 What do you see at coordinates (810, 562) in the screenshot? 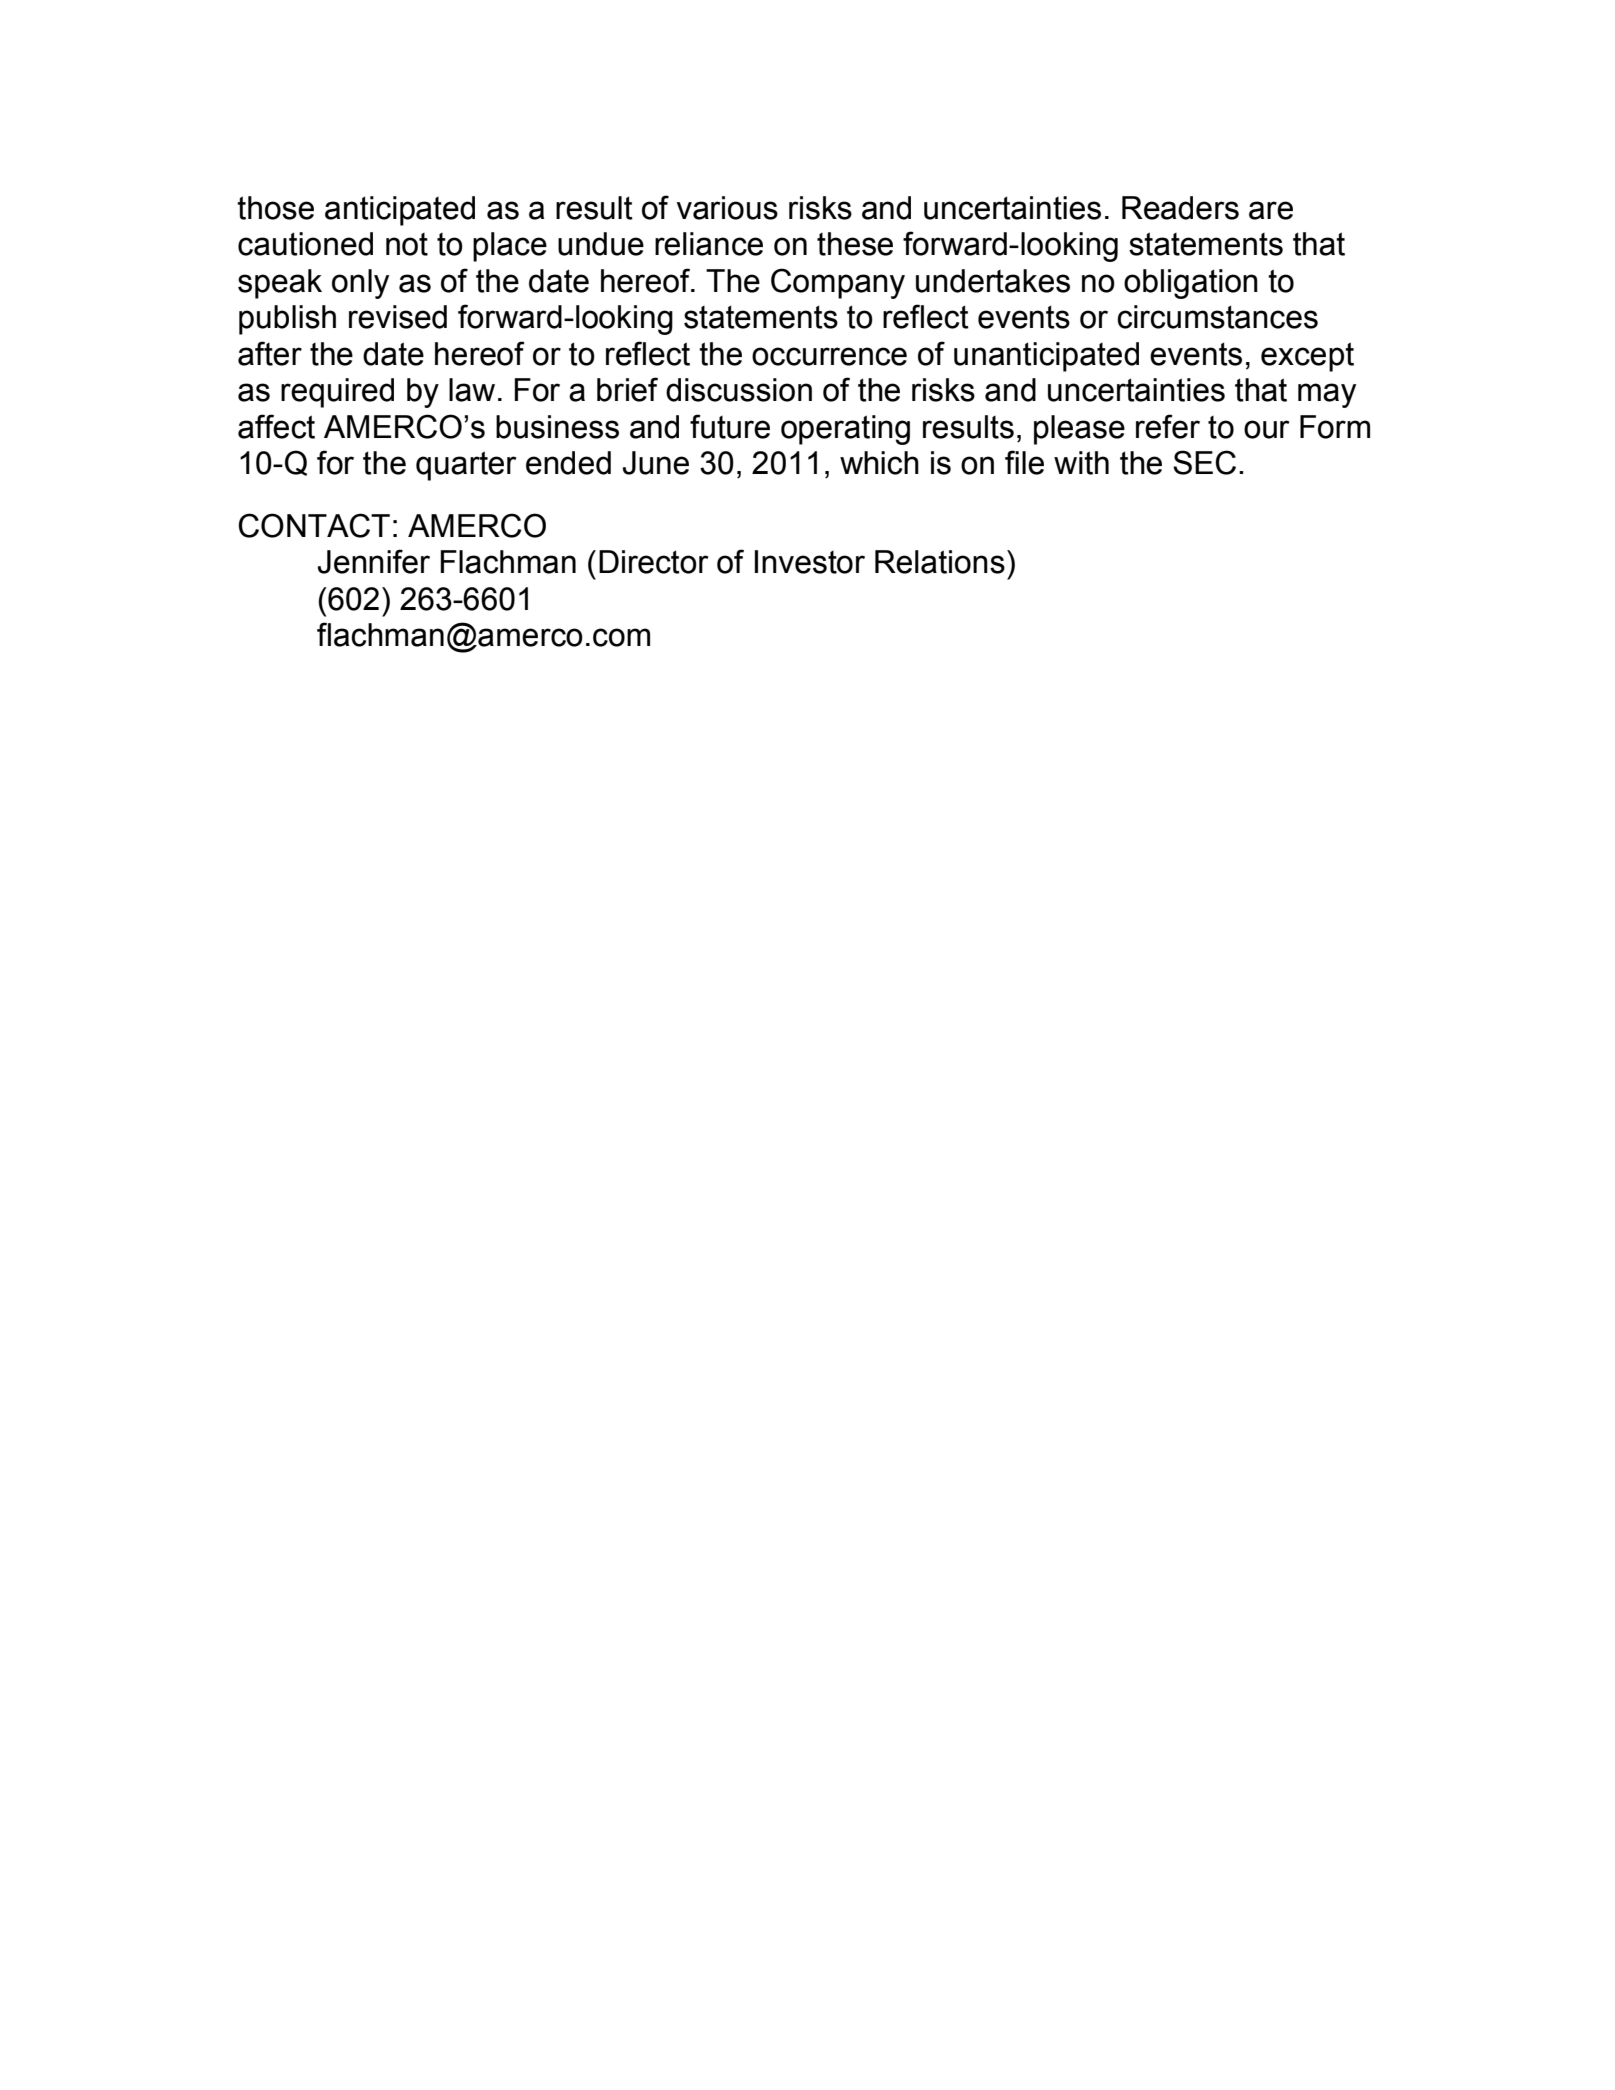
I see `Investor` at bounding box center [810, 562].
